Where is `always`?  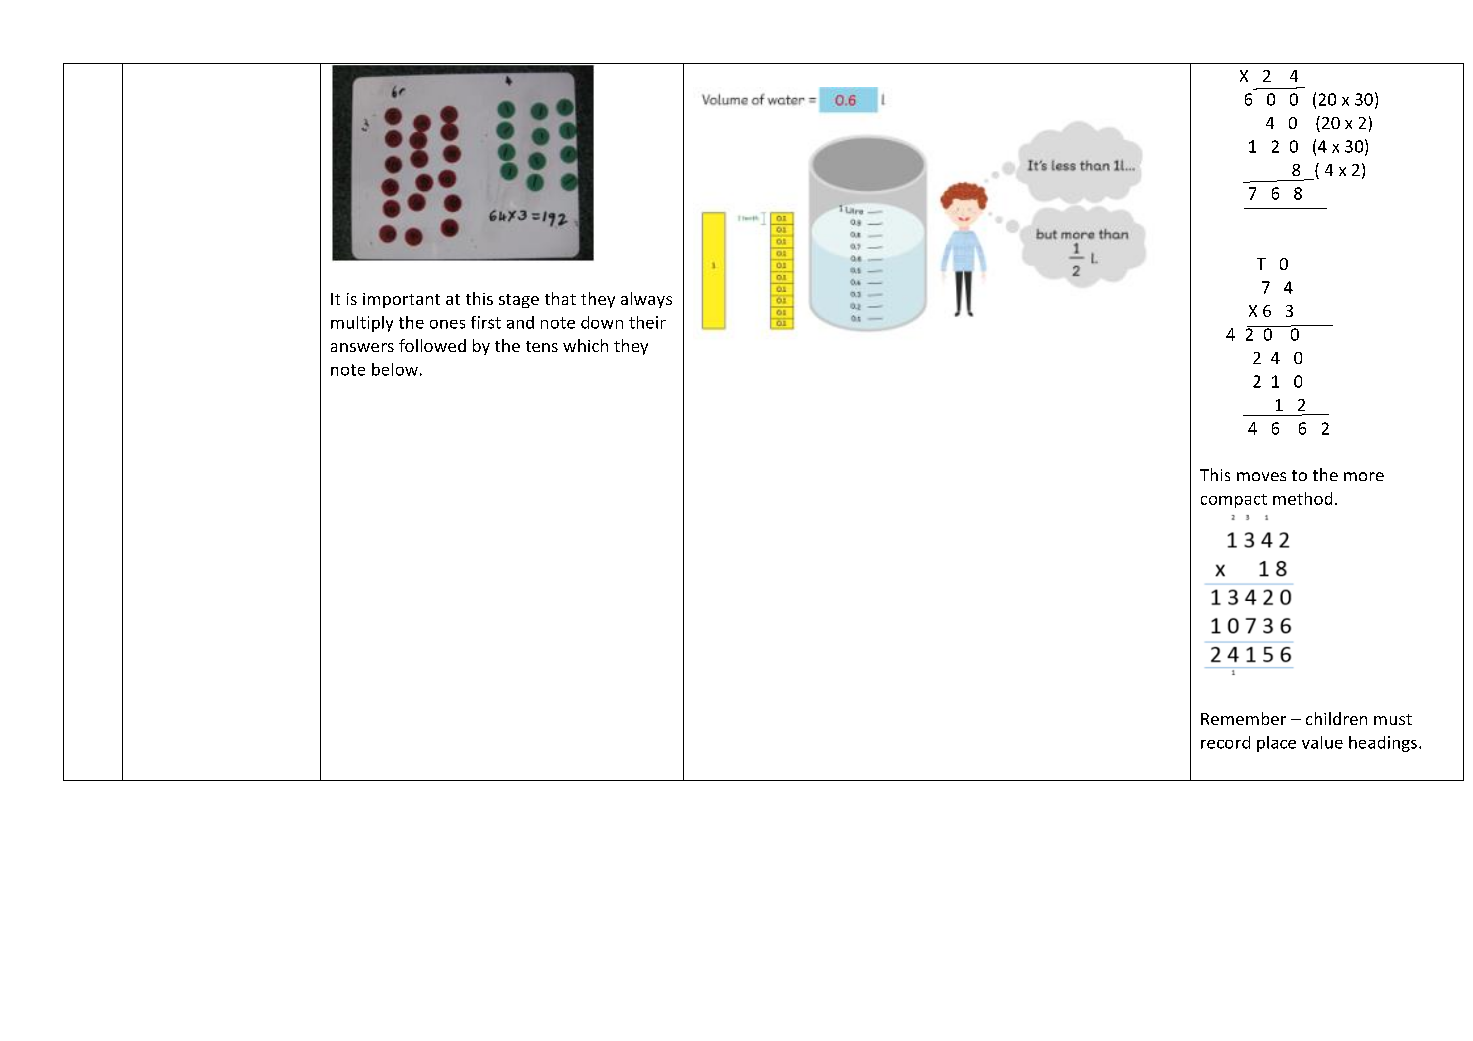 always is located at coordinates (646, 300).
